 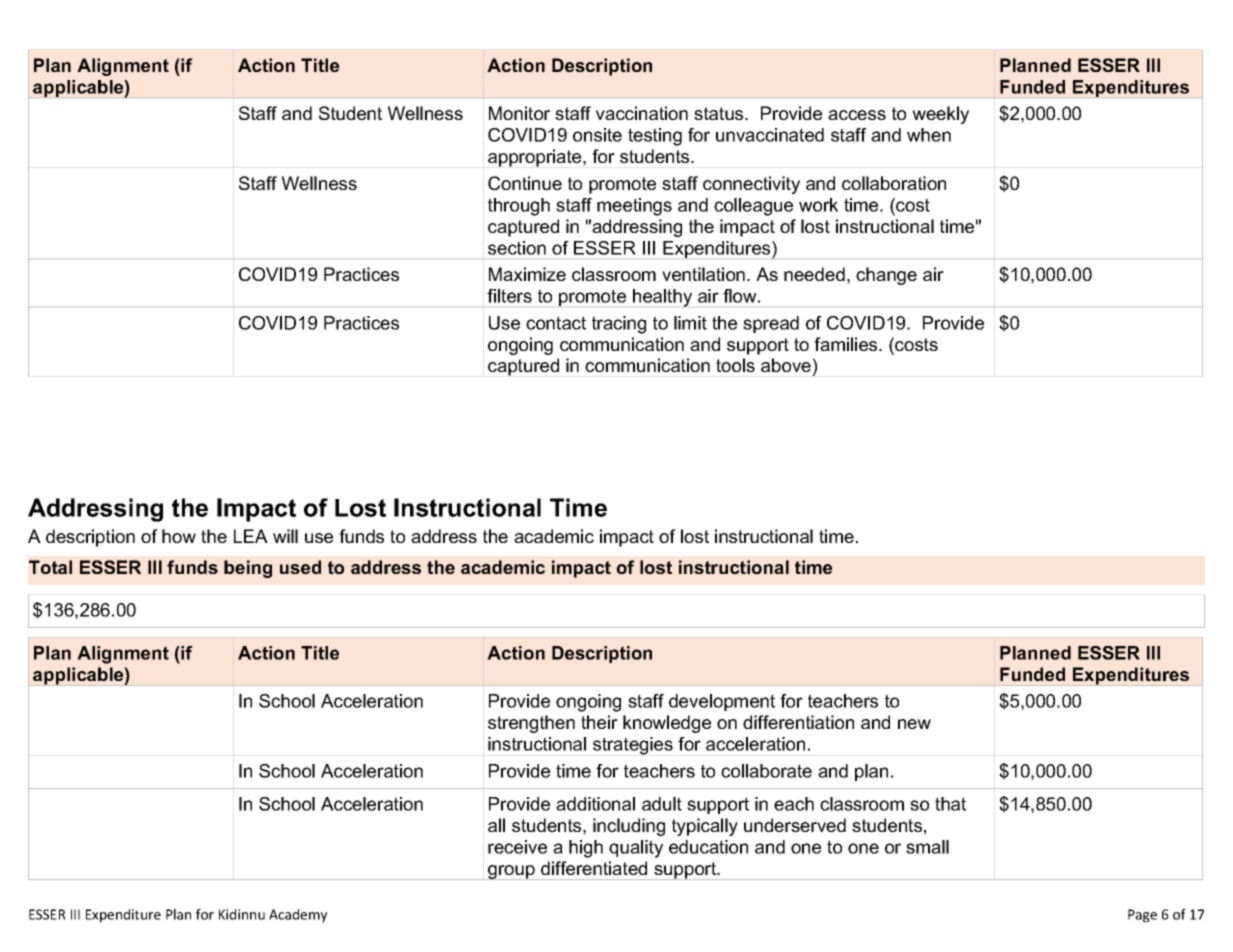 What do you see at coordinates (597, 135) in the screenshot?
I see `onsite` at bounding box center [597, 135].
